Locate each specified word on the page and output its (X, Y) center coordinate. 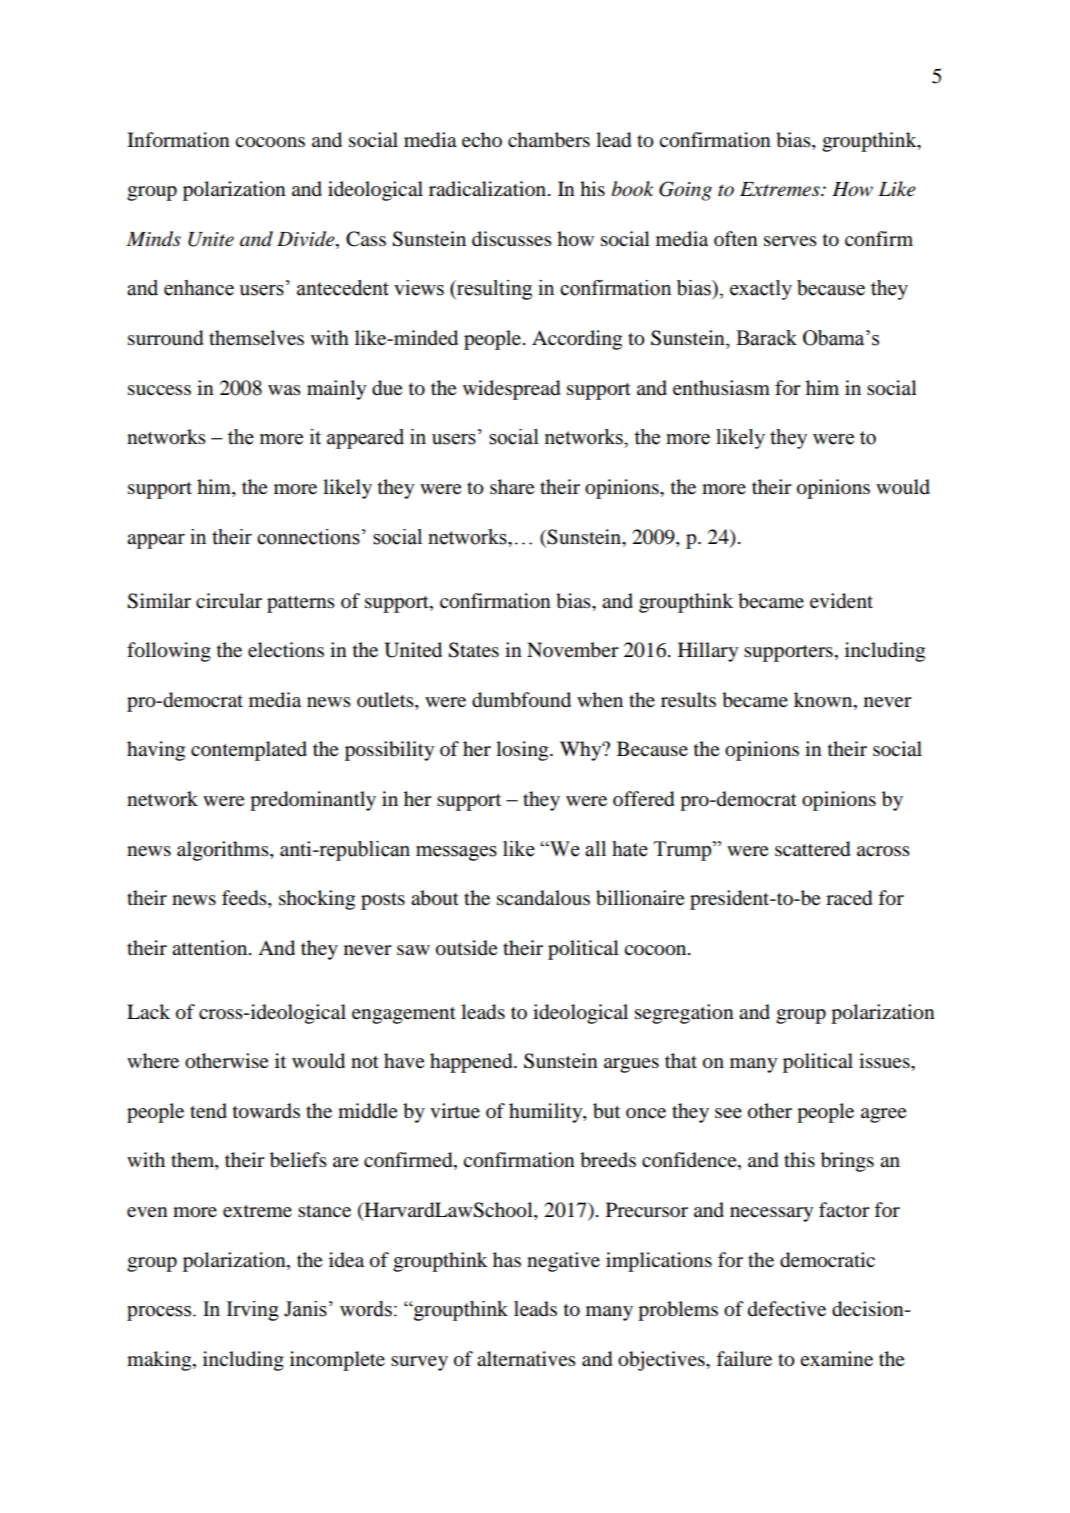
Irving (253, 1311)
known (824, 701)
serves (790, 241)
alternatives (526, 1359)
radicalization (489, 189)
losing (523, 751)
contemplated (249, 751)
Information (178, 140)
